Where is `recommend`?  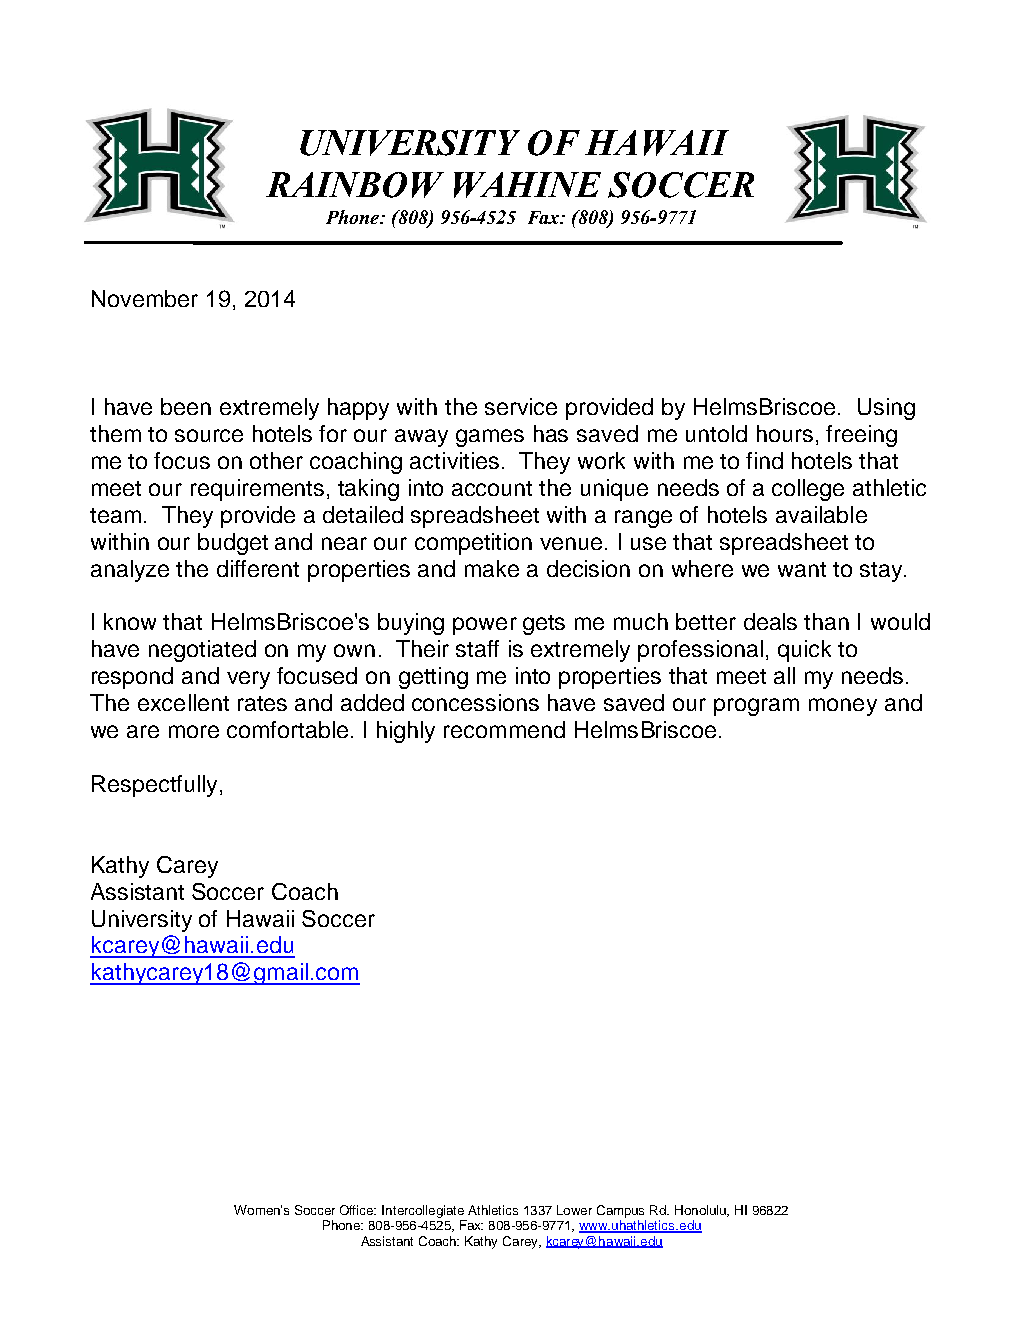
recommend is located at coordinates (504, 729).
